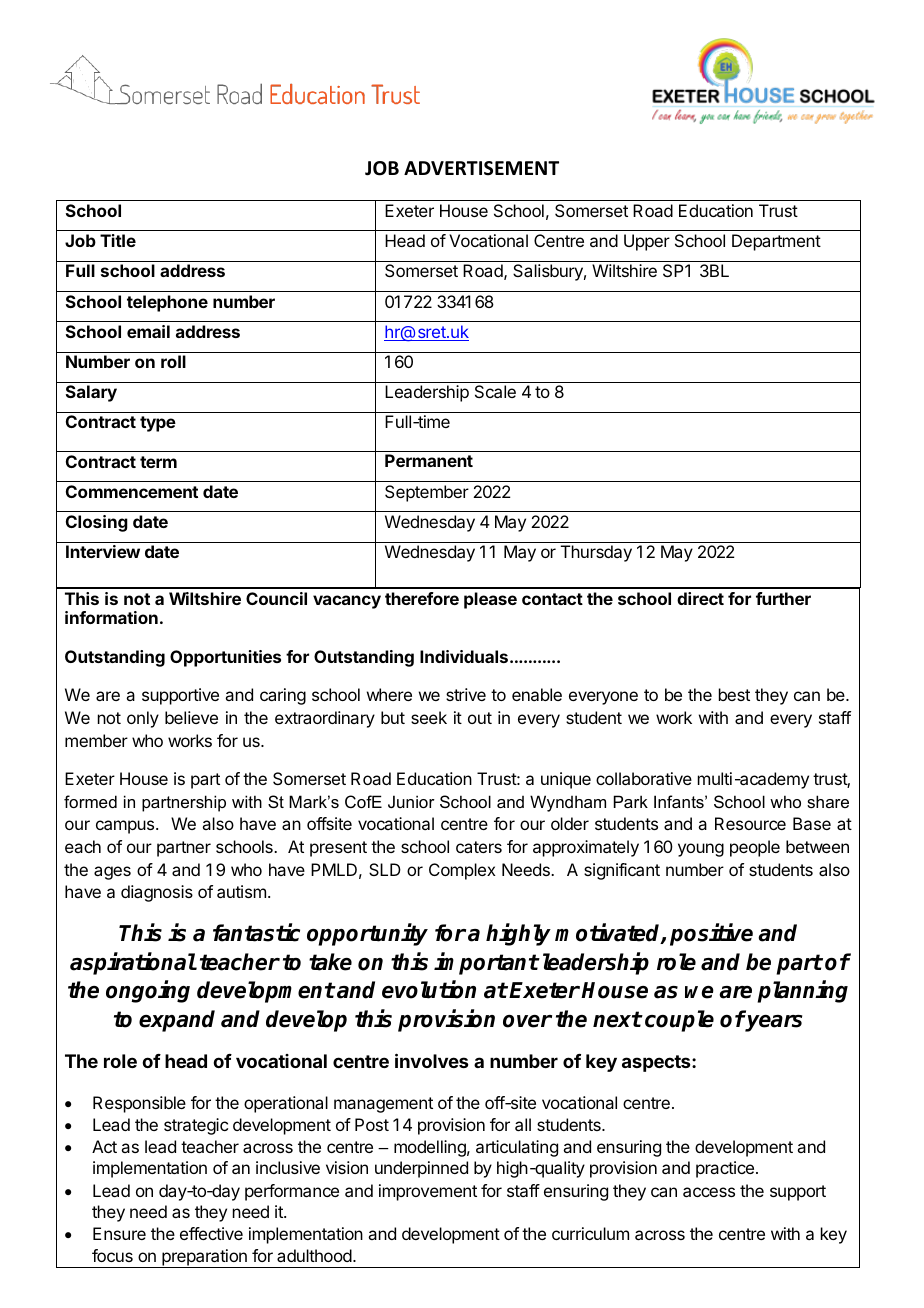 This document has height=1308, width=924. I want to click on believe, so click(191, 717).
